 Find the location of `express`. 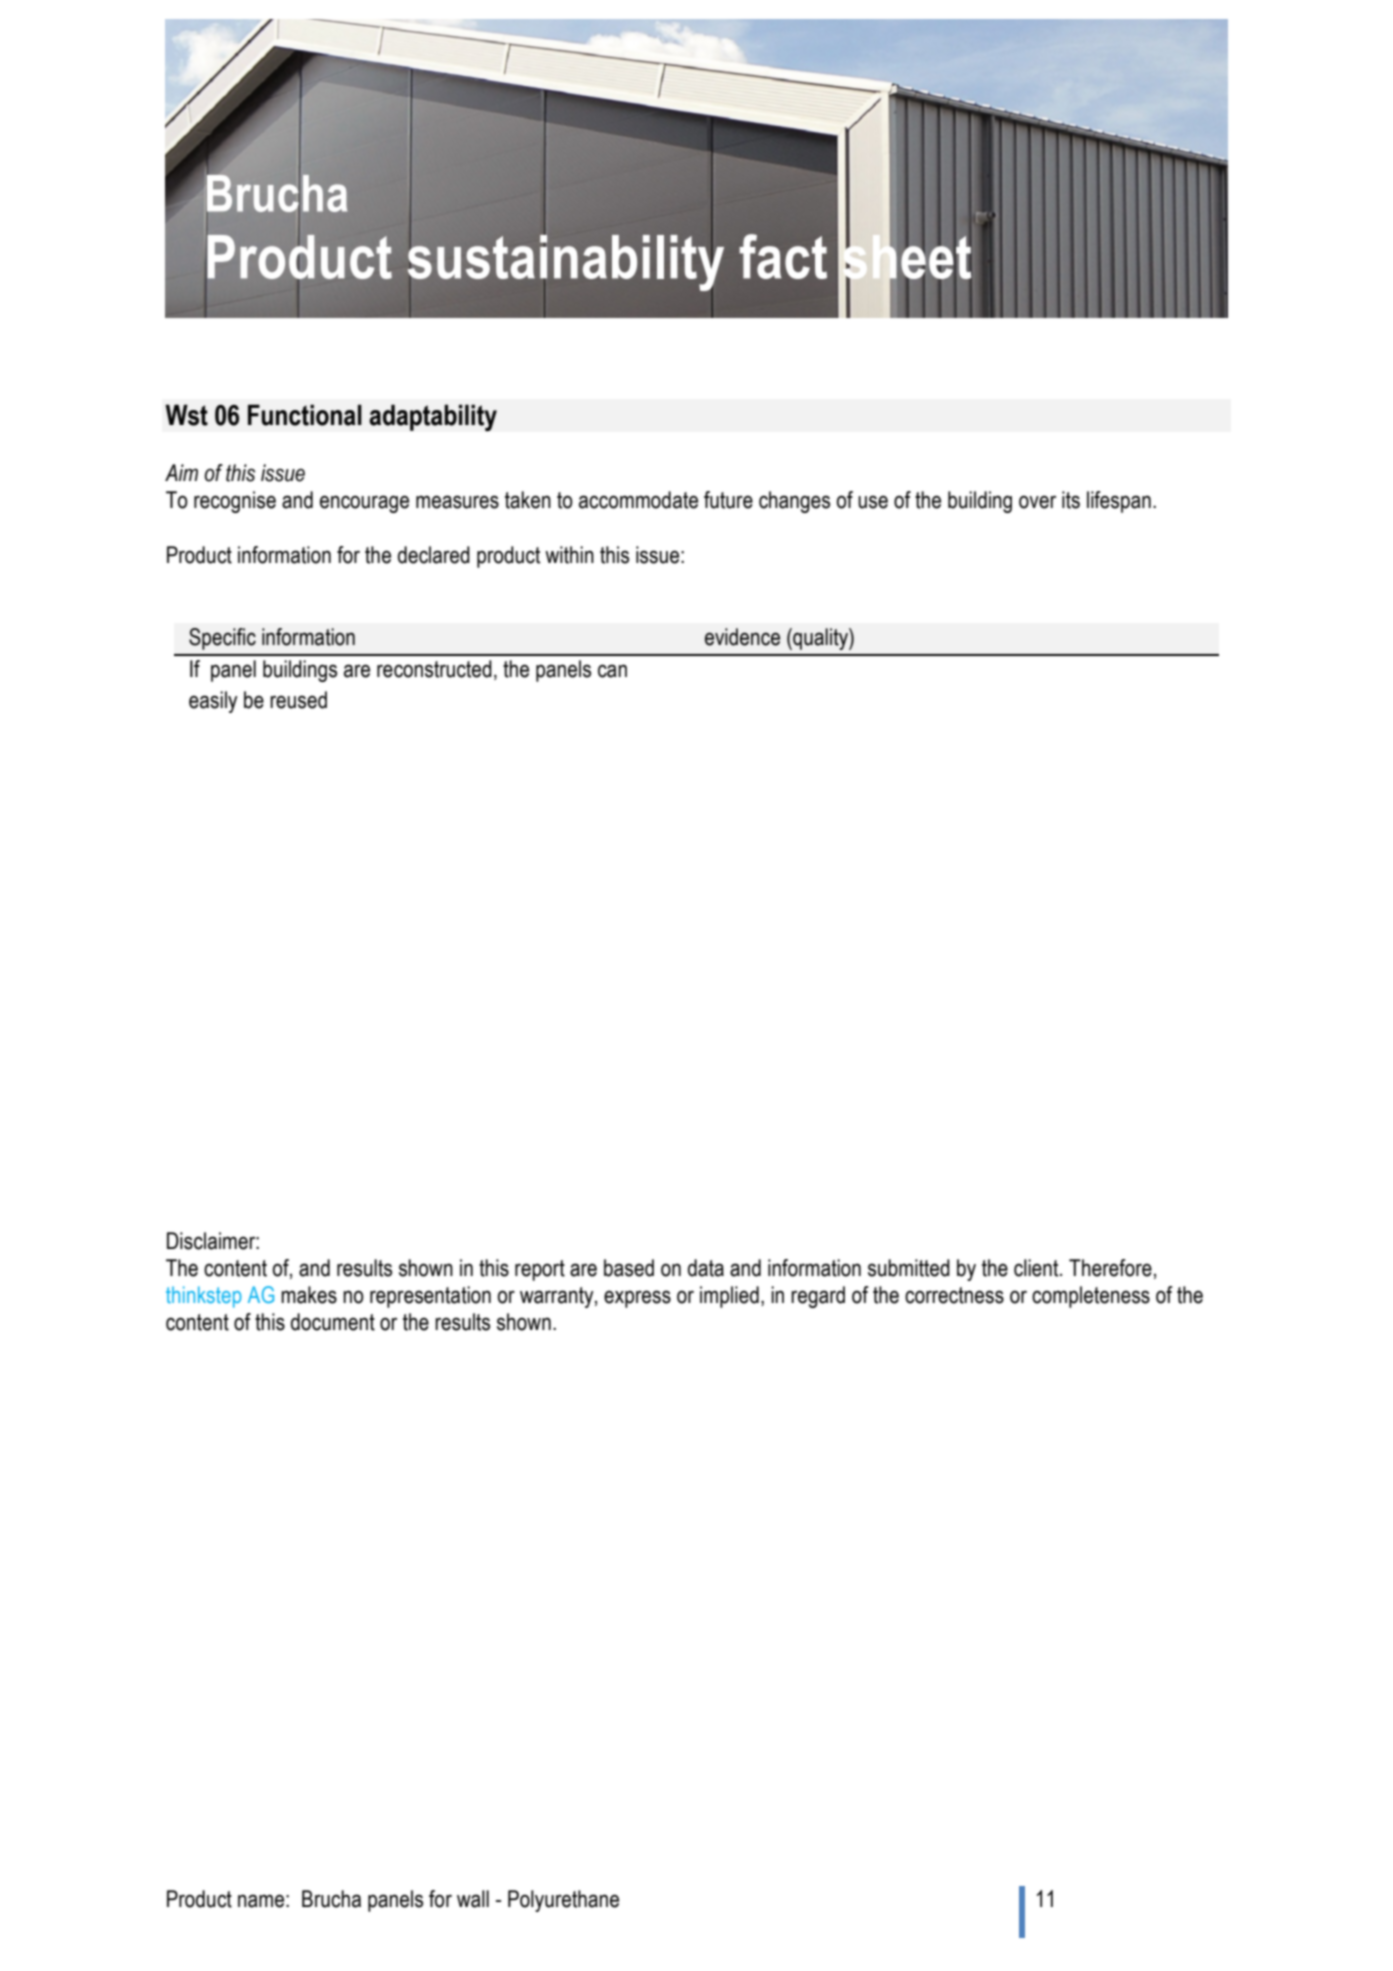

express is located at coordinates (637, 1299).
